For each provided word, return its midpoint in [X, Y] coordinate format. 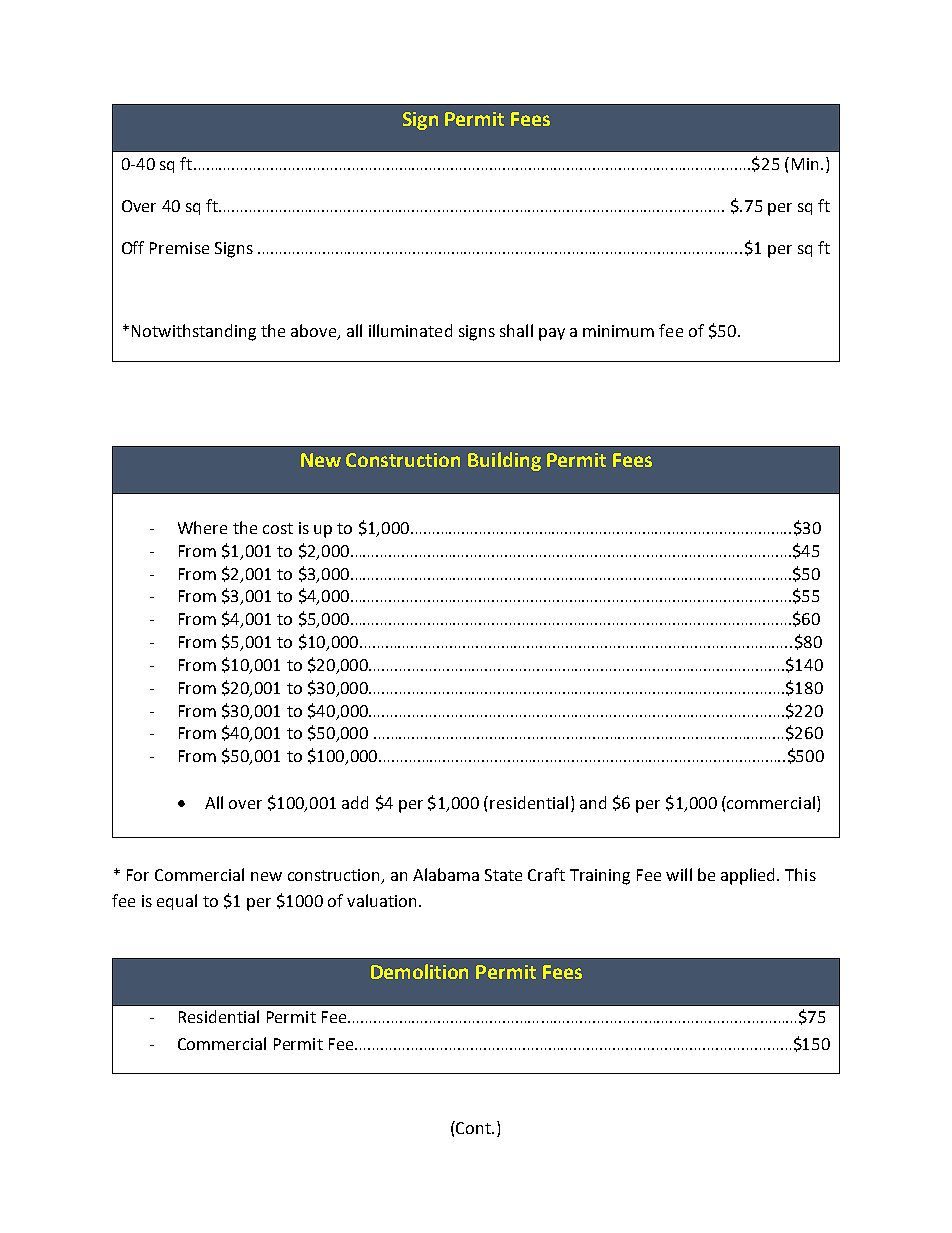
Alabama [446, 874]
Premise [179, 248]
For [138, 875]
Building [504, 461]
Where [202, 527]
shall [516, 330]
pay [552, 334]
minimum [618, 331]
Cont [474, 1127]
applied [749, 876]
